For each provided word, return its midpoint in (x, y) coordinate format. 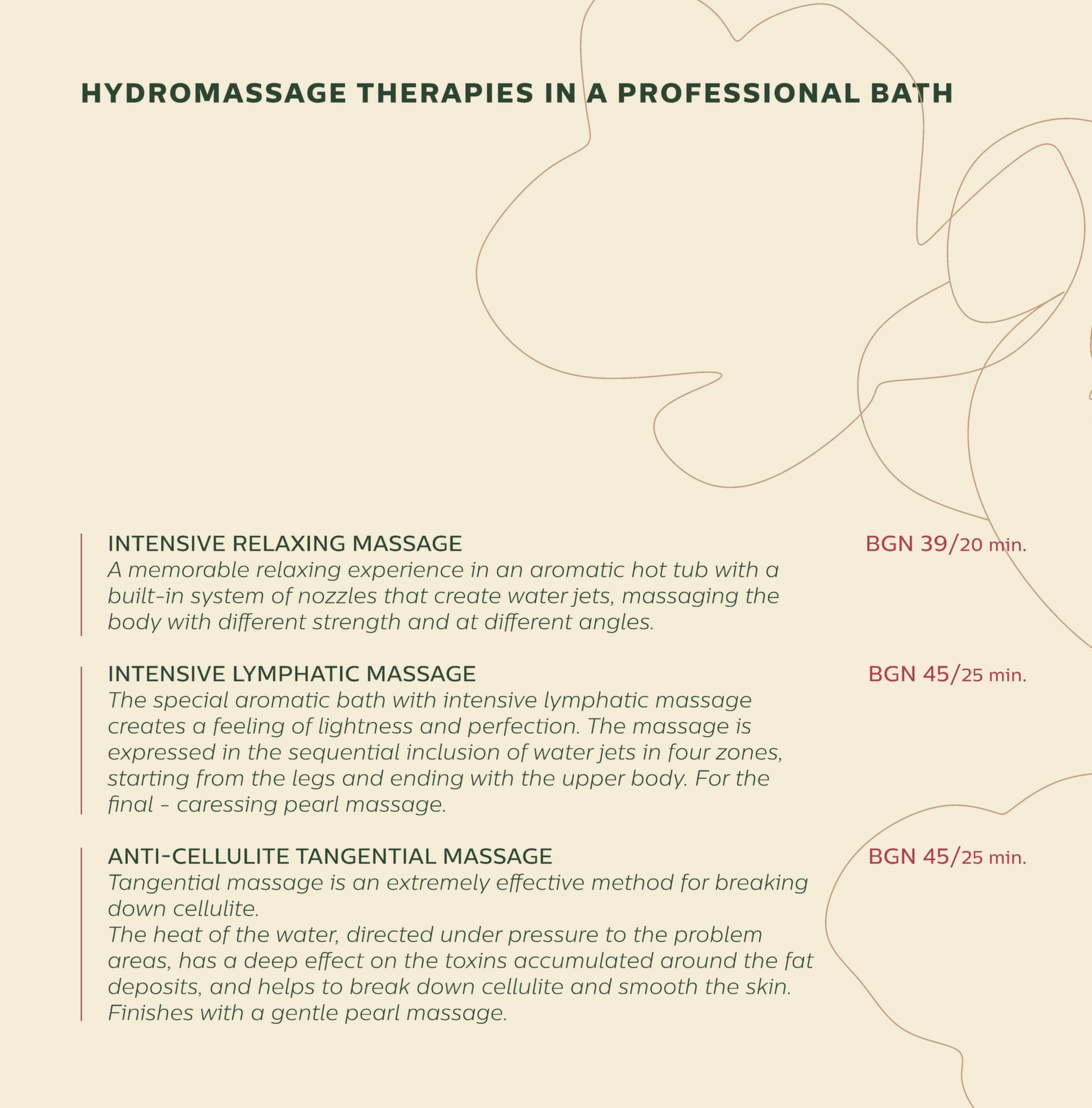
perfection (521, 727)
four (689, 752)
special (190, 701)
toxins (476, 960)
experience (405, 571)
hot (649, 569)
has (197, 960)
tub (691, 569)
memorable (189, 569)
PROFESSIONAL (739, 93)
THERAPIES (444, 93)
